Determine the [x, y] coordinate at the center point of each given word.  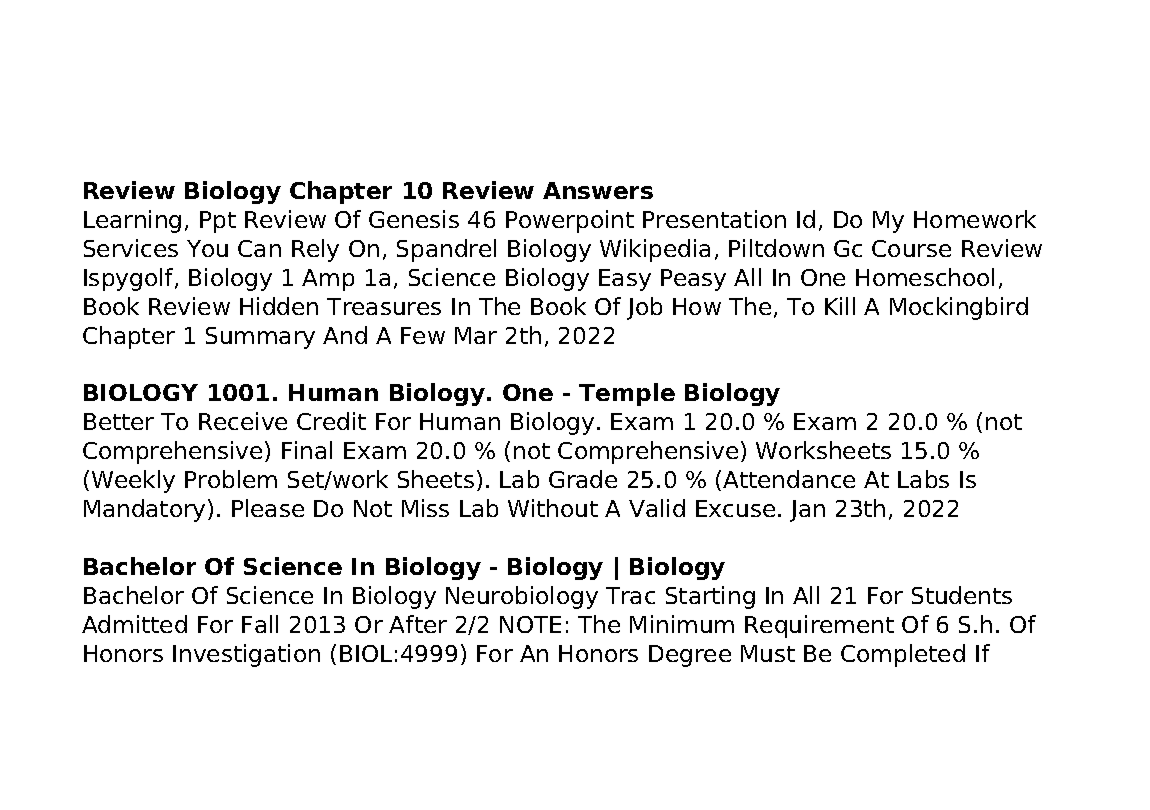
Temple [627, 394]
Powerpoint [570, 221]
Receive [243, 421]
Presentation [714, 219]
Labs [923, 479]
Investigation [246, 655]
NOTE [530, 624]
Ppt [218, 222]
